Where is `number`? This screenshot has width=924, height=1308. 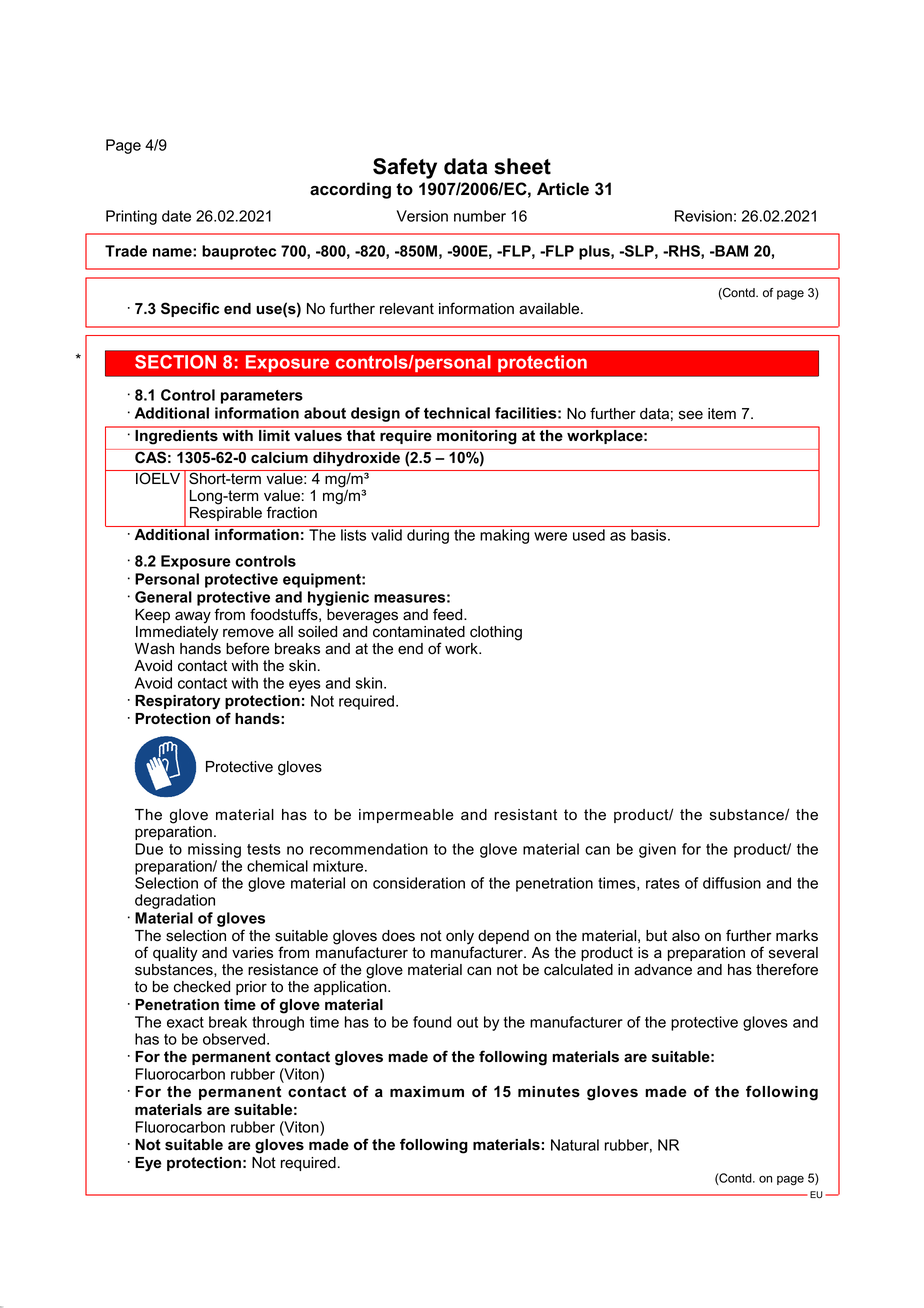 number is located at coordinates (480, 216).
